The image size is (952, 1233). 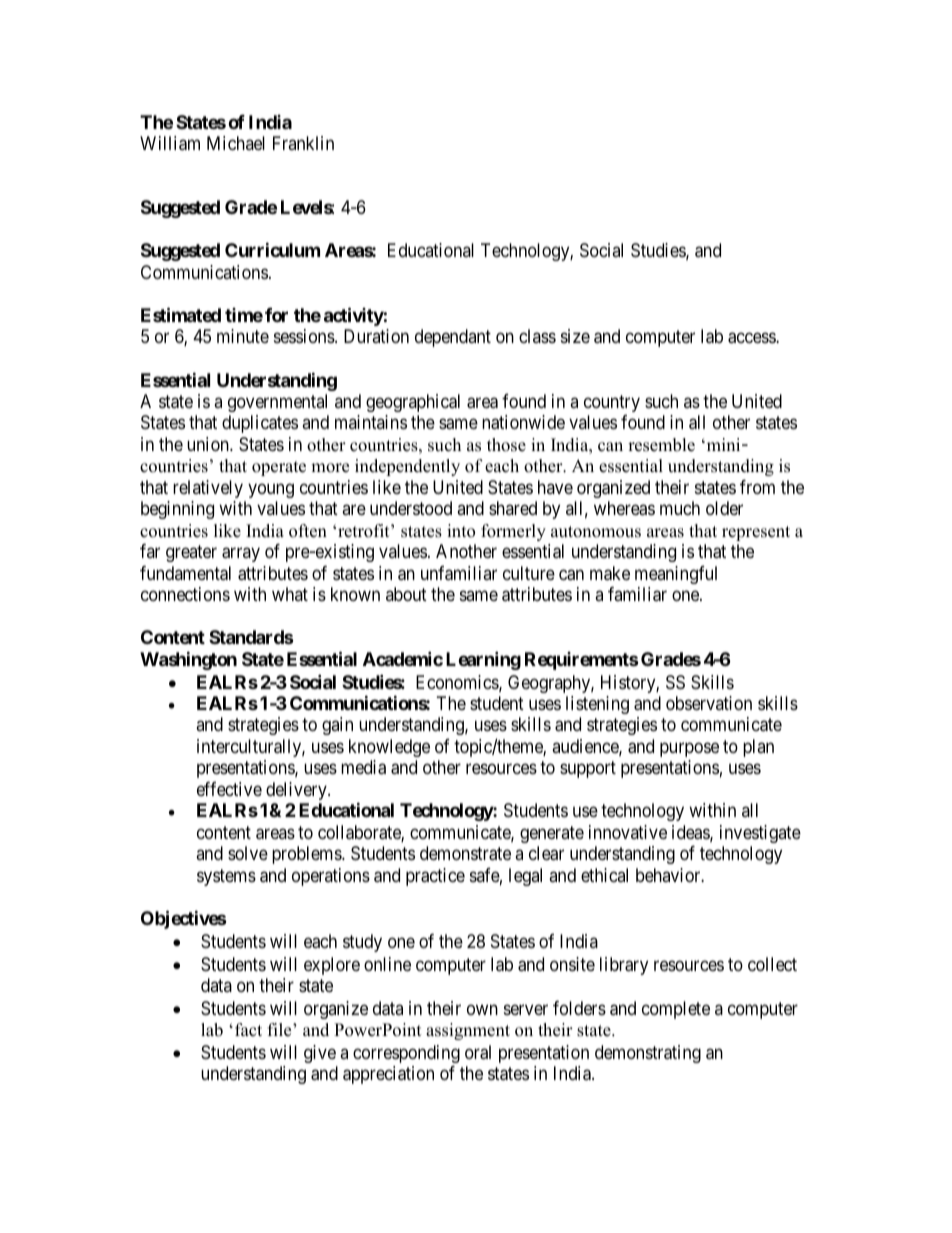 What do you see at coordinates (676, 575) in the screenshot?
I see `meaningful` at bounding box center [676, 575].
